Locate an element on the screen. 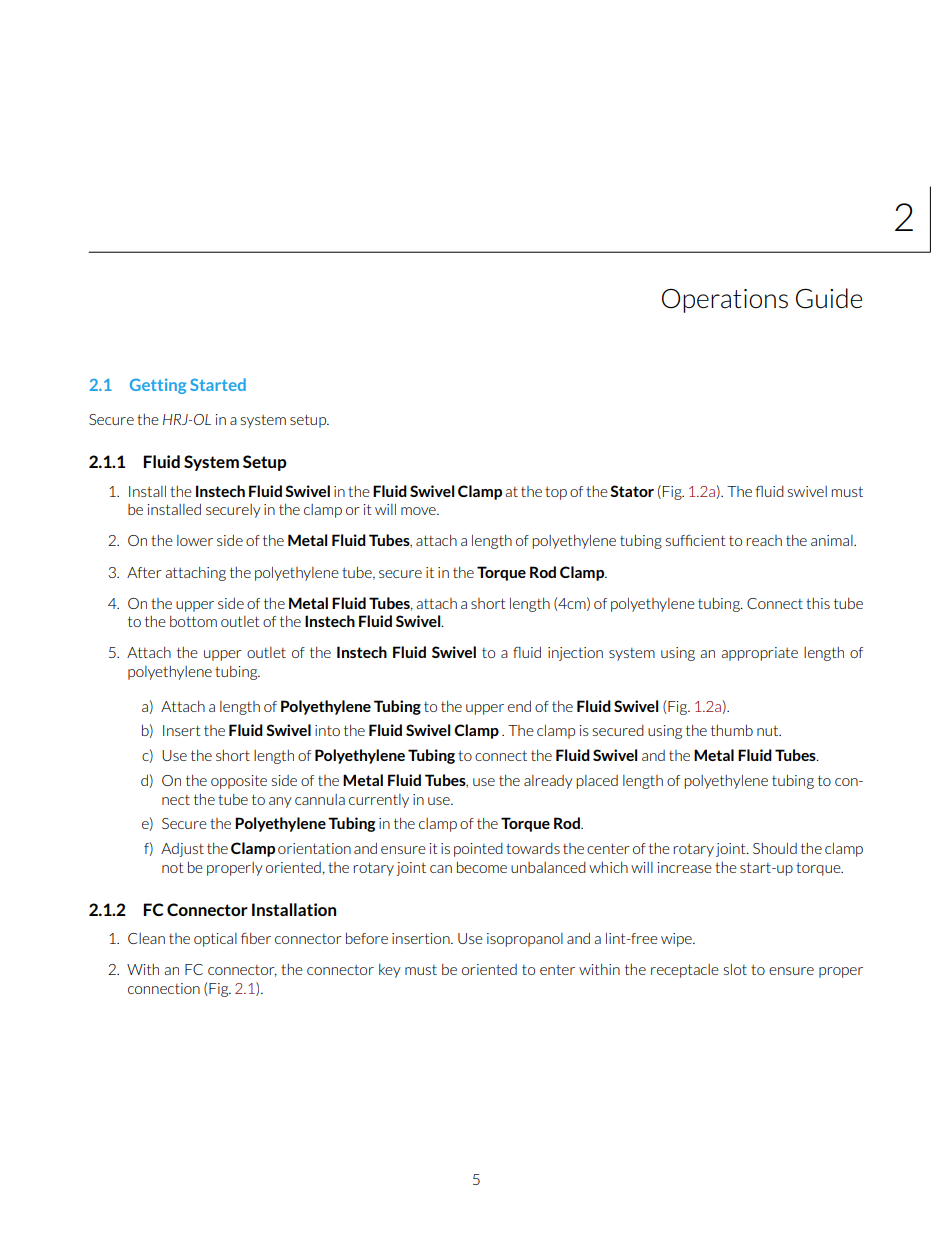  After is located at coordinates (144, 572).
